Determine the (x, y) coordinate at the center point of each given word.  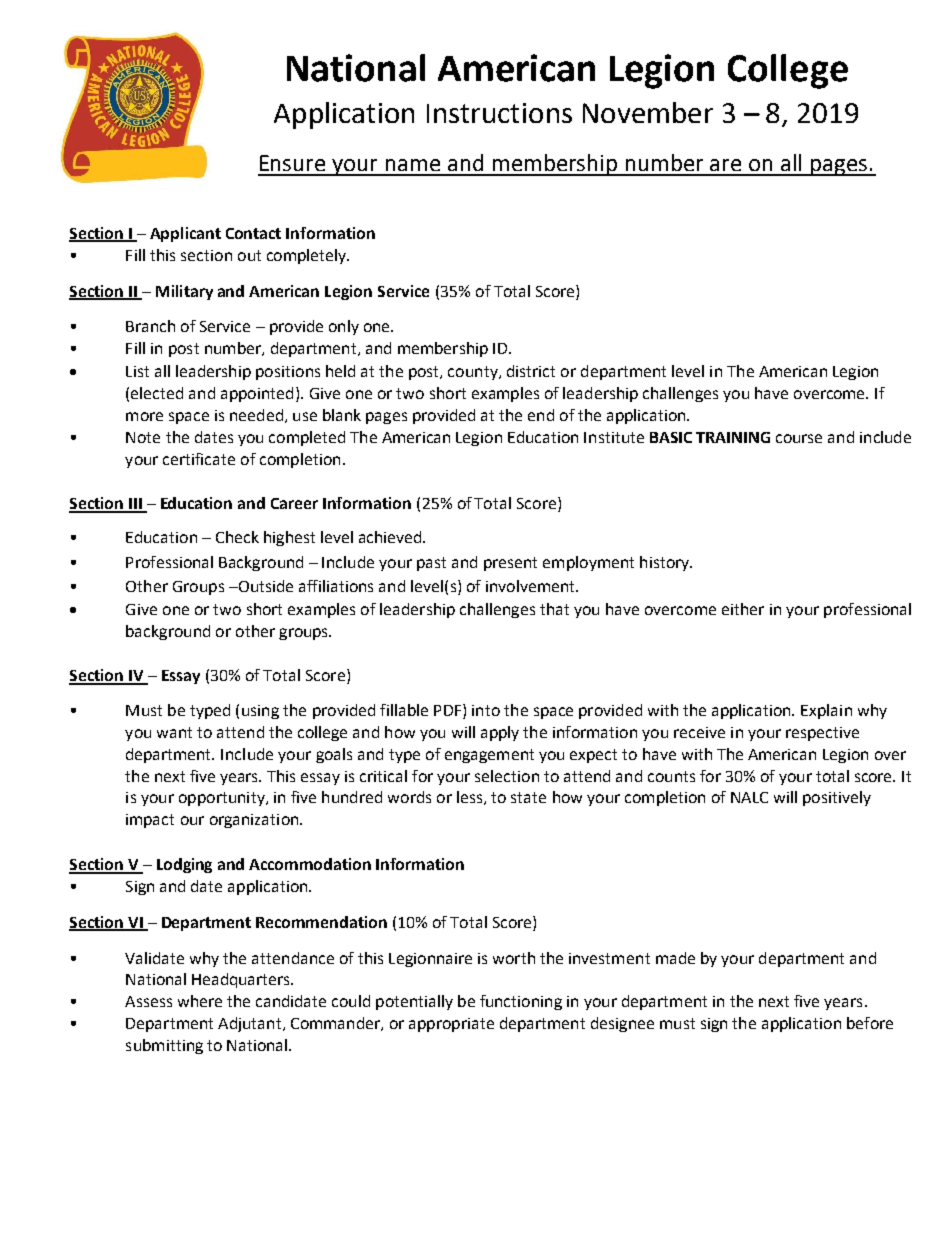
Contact (253, 233)
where (200, 1001)
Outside (264, 586)
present (510, 564)
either (743, 609)
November (648, 112)
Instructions (499, 113)
